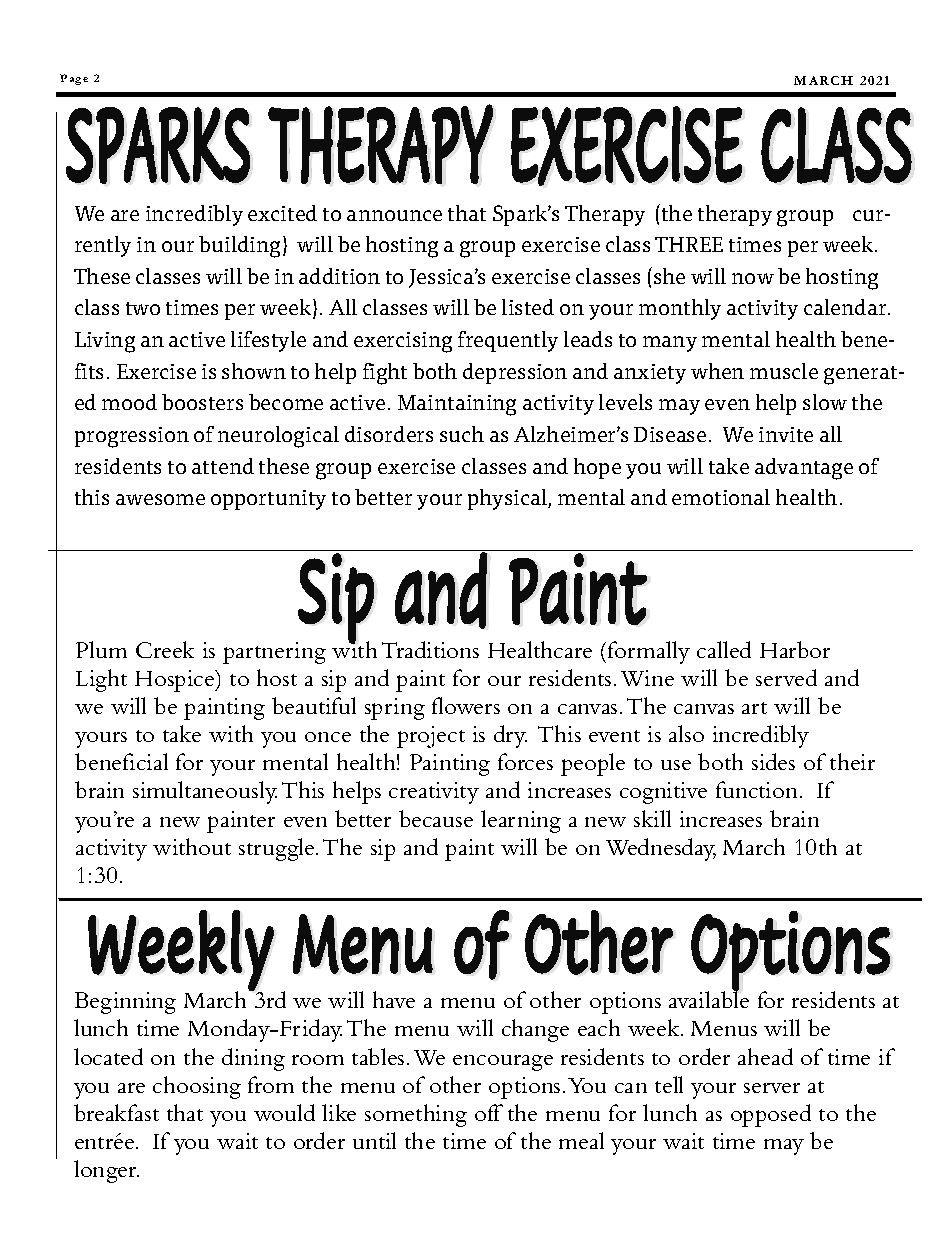 This image has height=1233, width=952. What do you see at coordinates (521, 821) in the image?
I see `learning` at bounding box center [521, 821].
